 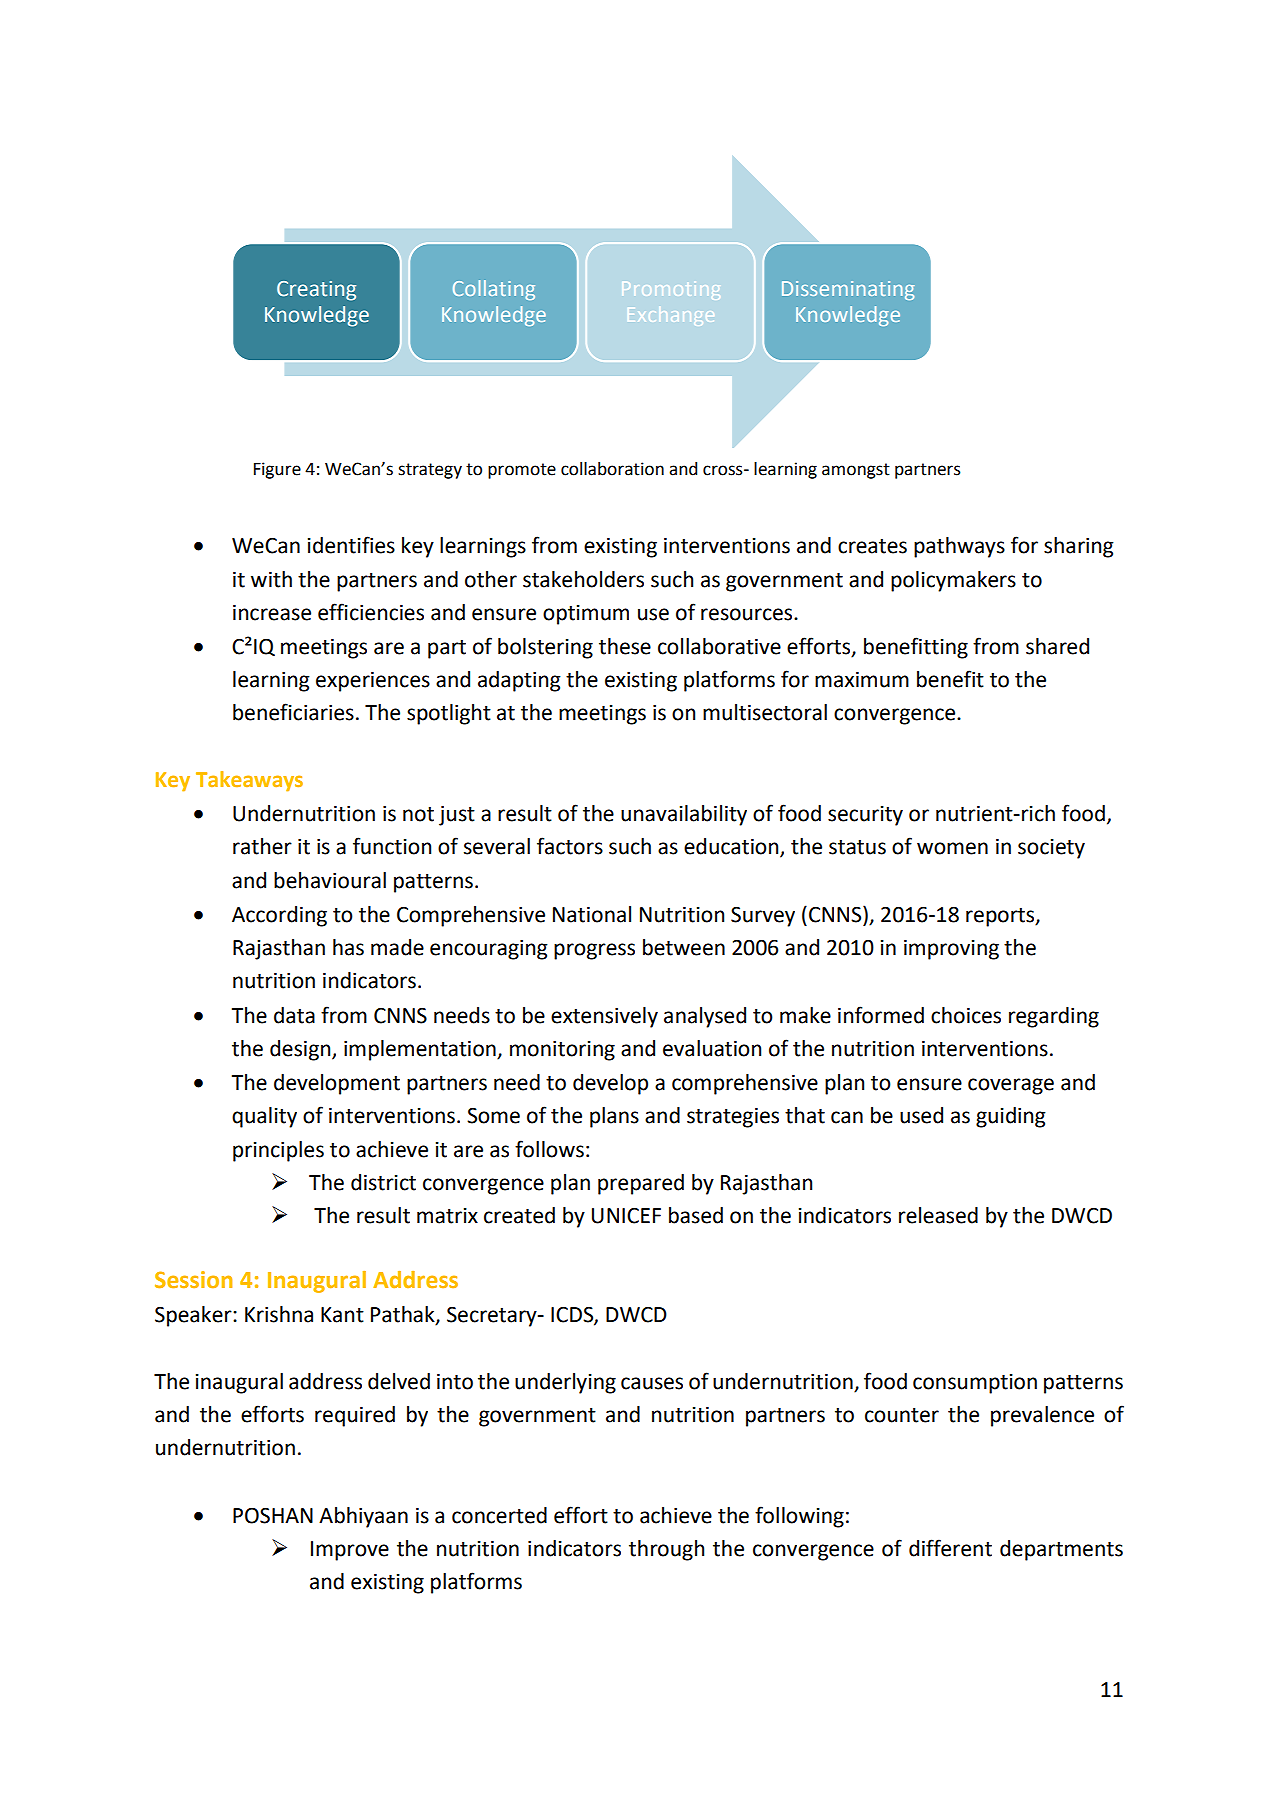 What do you see at coordinates (862, 680) in the document?
I see `maximum` at bounding box center [862, 680].
